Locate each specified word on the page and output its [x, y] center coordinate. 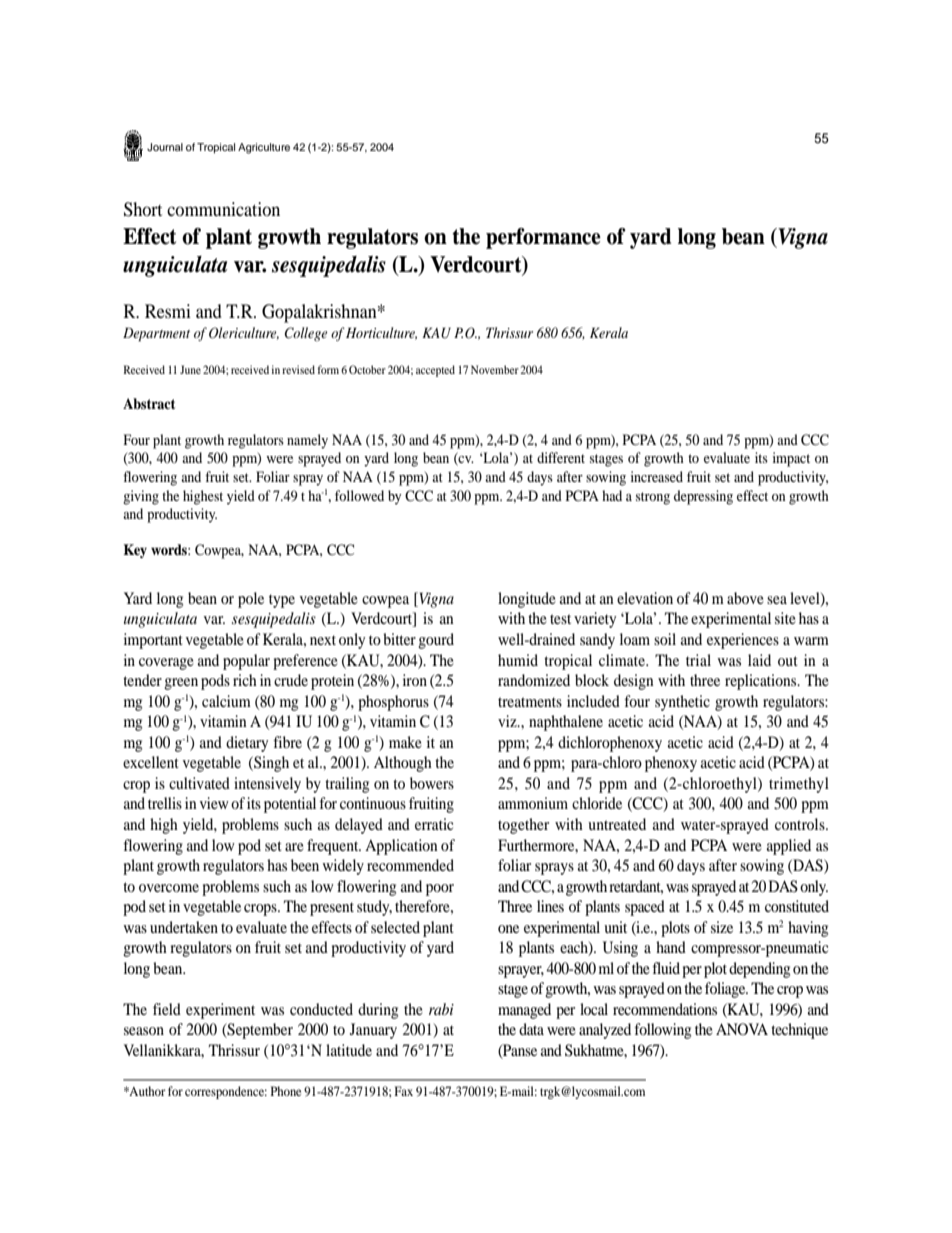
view [214, 803]
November [495, 369]
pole [251, 600]
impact [791, 459]
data [531, 1029]
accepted [435, 371]
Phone [286, 1091]
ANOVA [742, 1029]
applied [789, 847]
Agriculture [264, 148]
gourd [436, 641]
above [745, 598]
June [190, 369]
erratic [434, 824]
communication [223, 209]
